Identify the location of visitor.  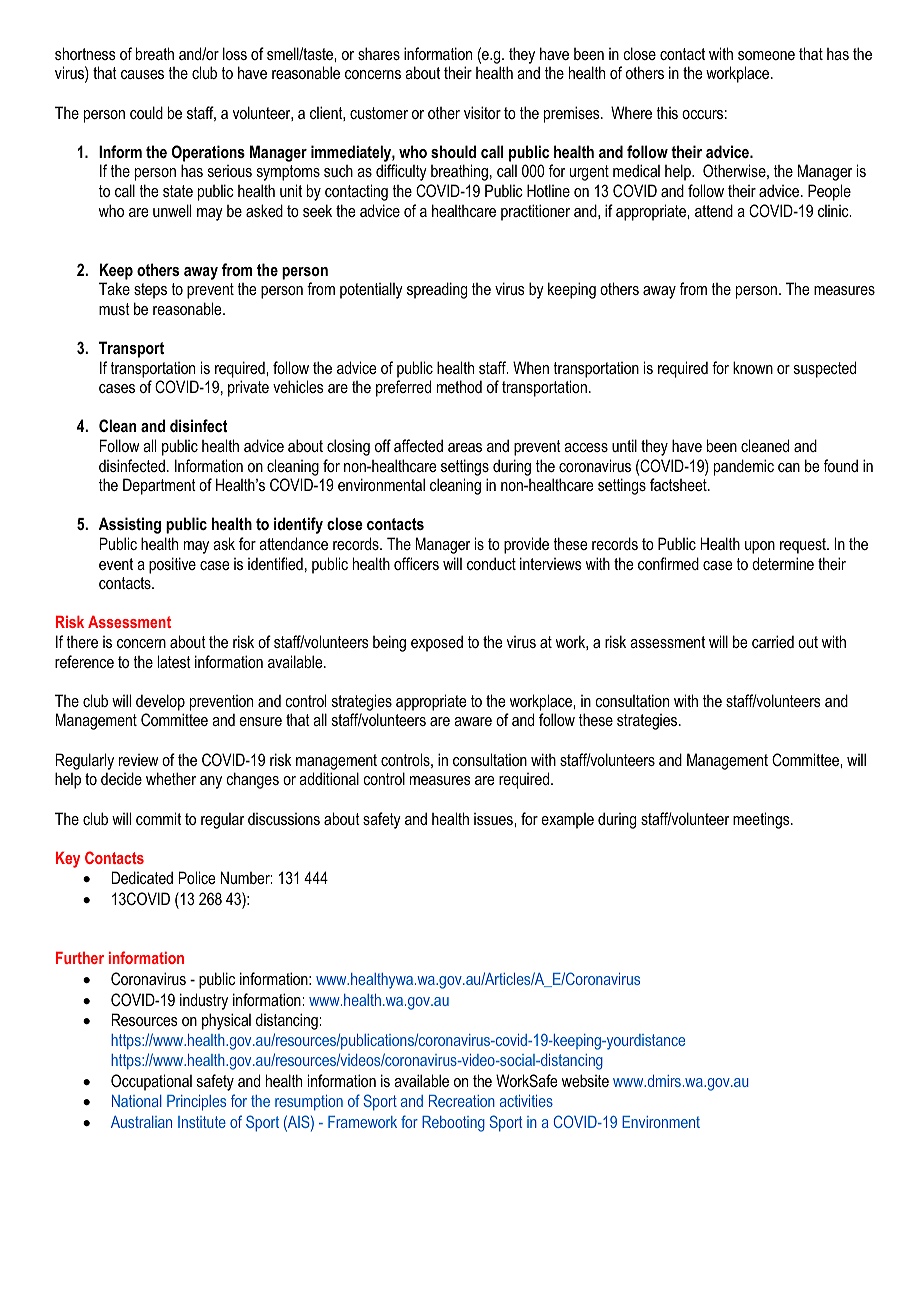
(482, 112).
